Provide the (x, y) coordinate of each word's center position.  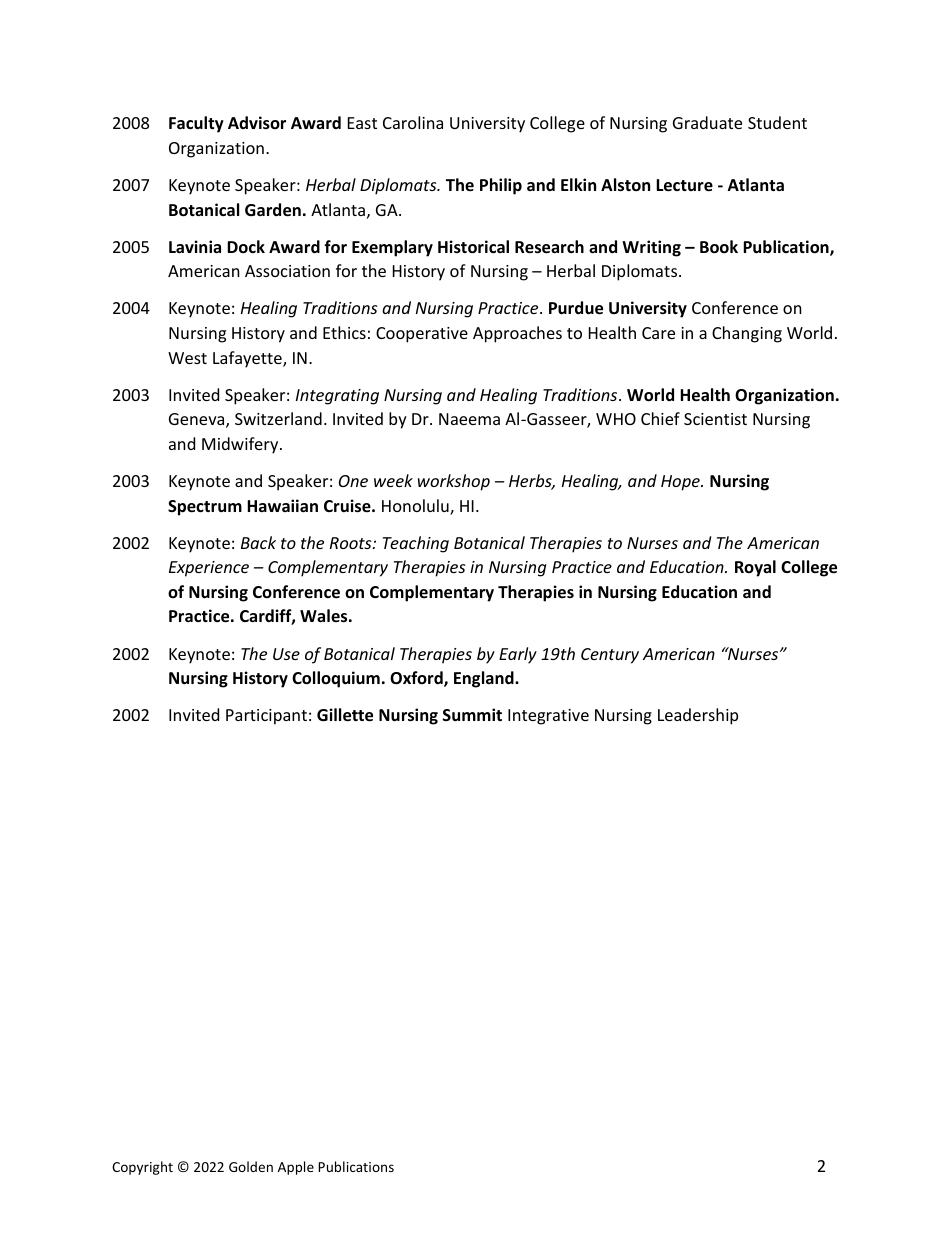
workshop (454, 482)
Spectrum (205, 508)
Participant (266, 717)
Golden (251, 1166)
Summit (472, 714)
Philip (501, 186)
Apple (296, 1168)
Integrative (548, 717)
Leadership (698, 716)
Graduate (707, 122)
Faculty (196, 124)
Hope (681, 483)
